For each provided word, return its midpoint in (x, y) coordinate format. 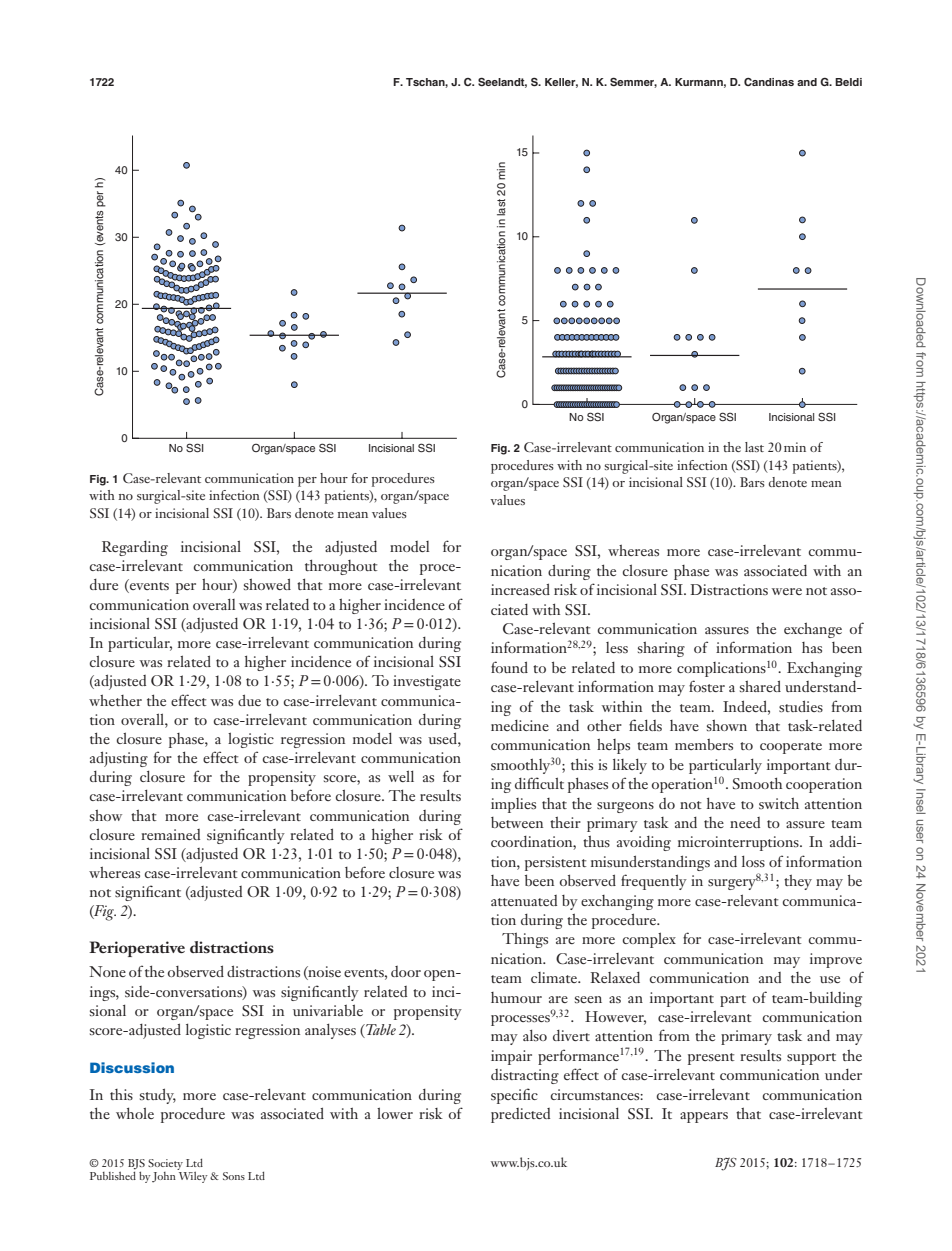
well (401, 776)
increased (520, 589)
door (406, 971)
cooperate (791, 748)
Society (165, 1164)
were (787, 591)
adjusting (119, 759)
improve (836, 960)
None (107, 971)
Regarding (135, 548)
